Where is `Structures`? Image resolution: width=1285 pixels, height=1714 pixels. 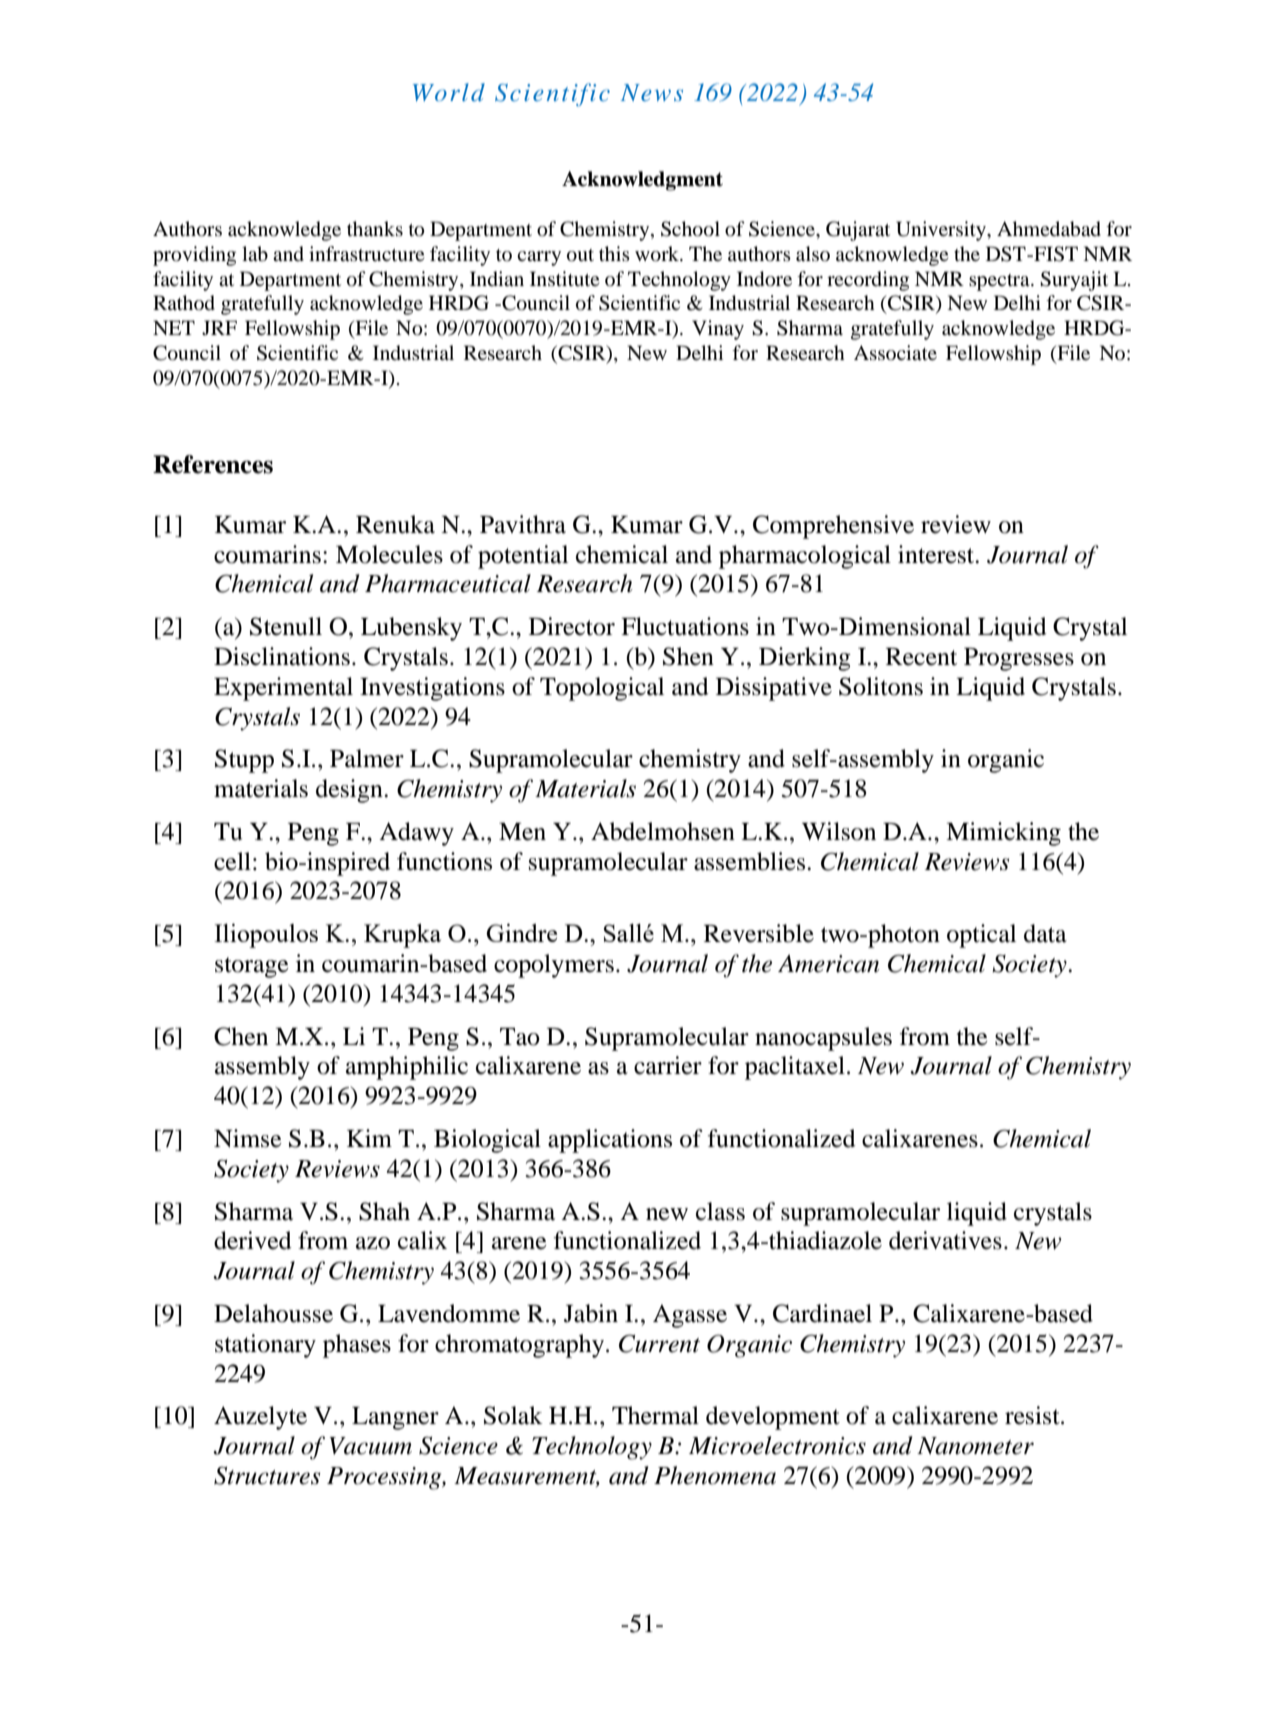 Structures is located at coordinates (267, 1475).
